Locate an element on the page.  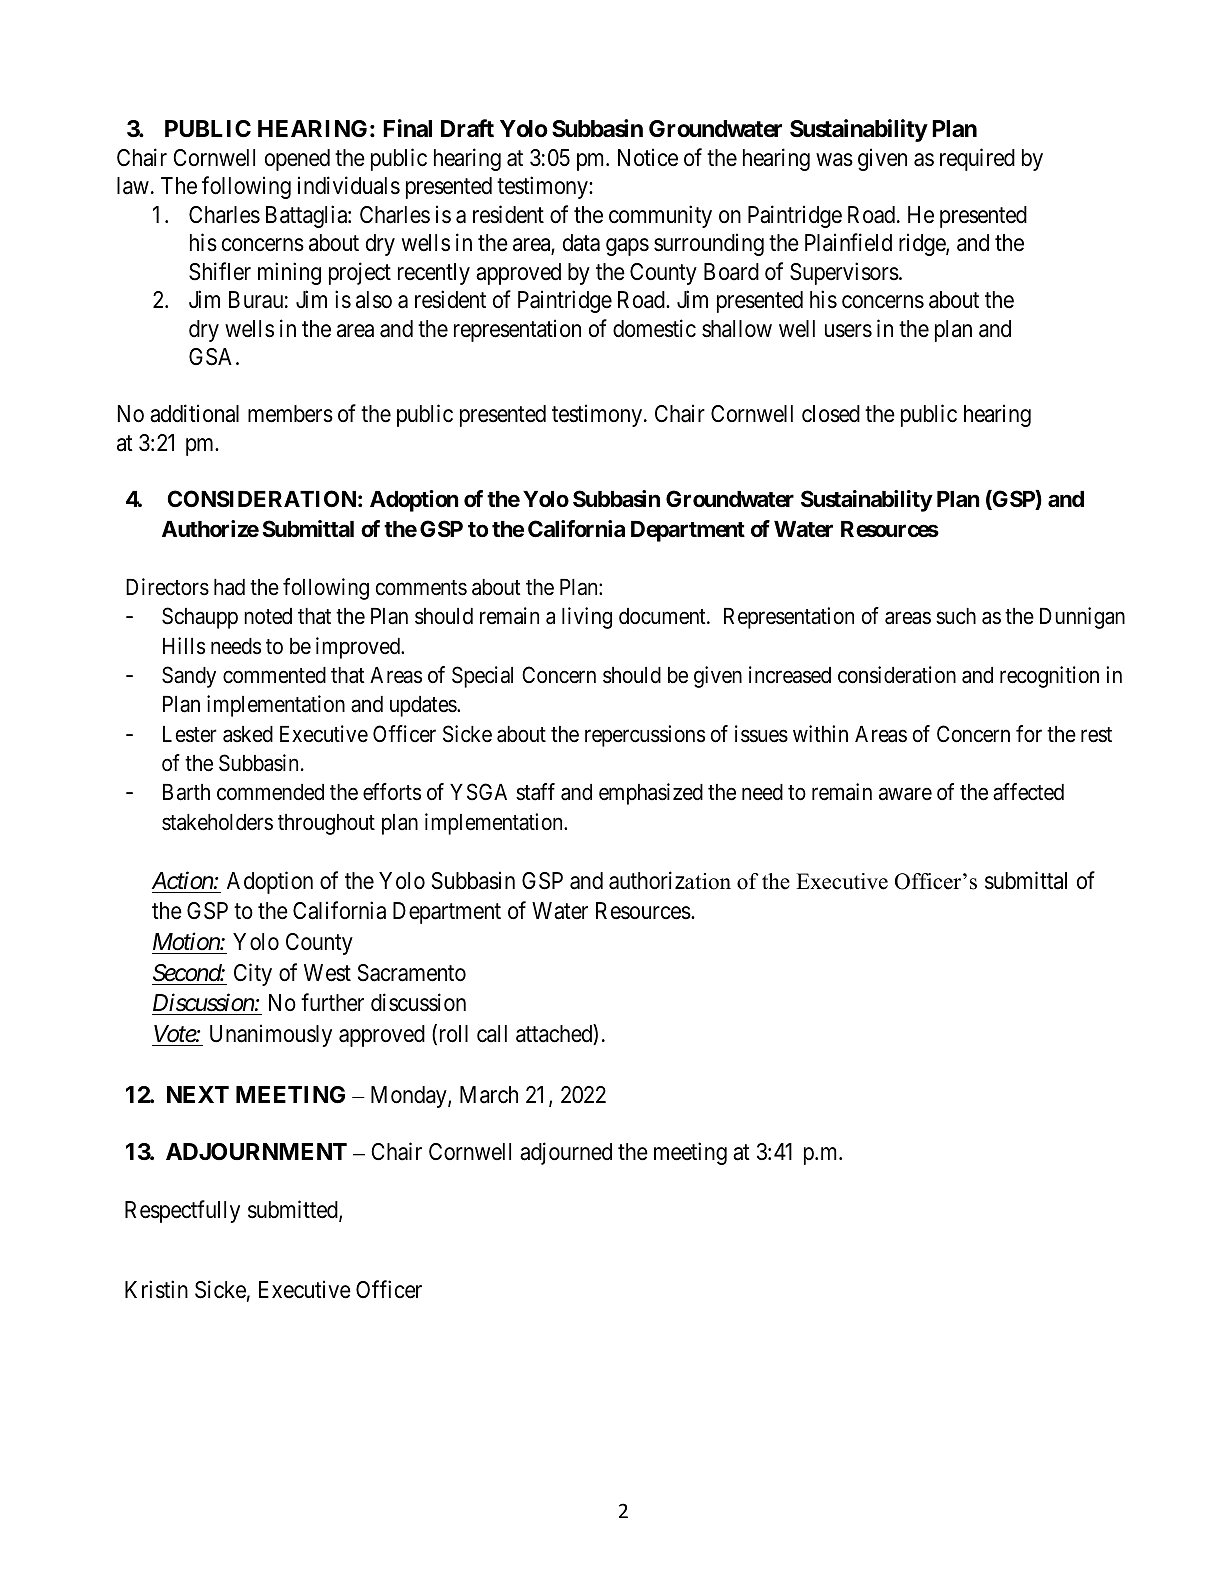
call is located at coordinates (492, 1034).
